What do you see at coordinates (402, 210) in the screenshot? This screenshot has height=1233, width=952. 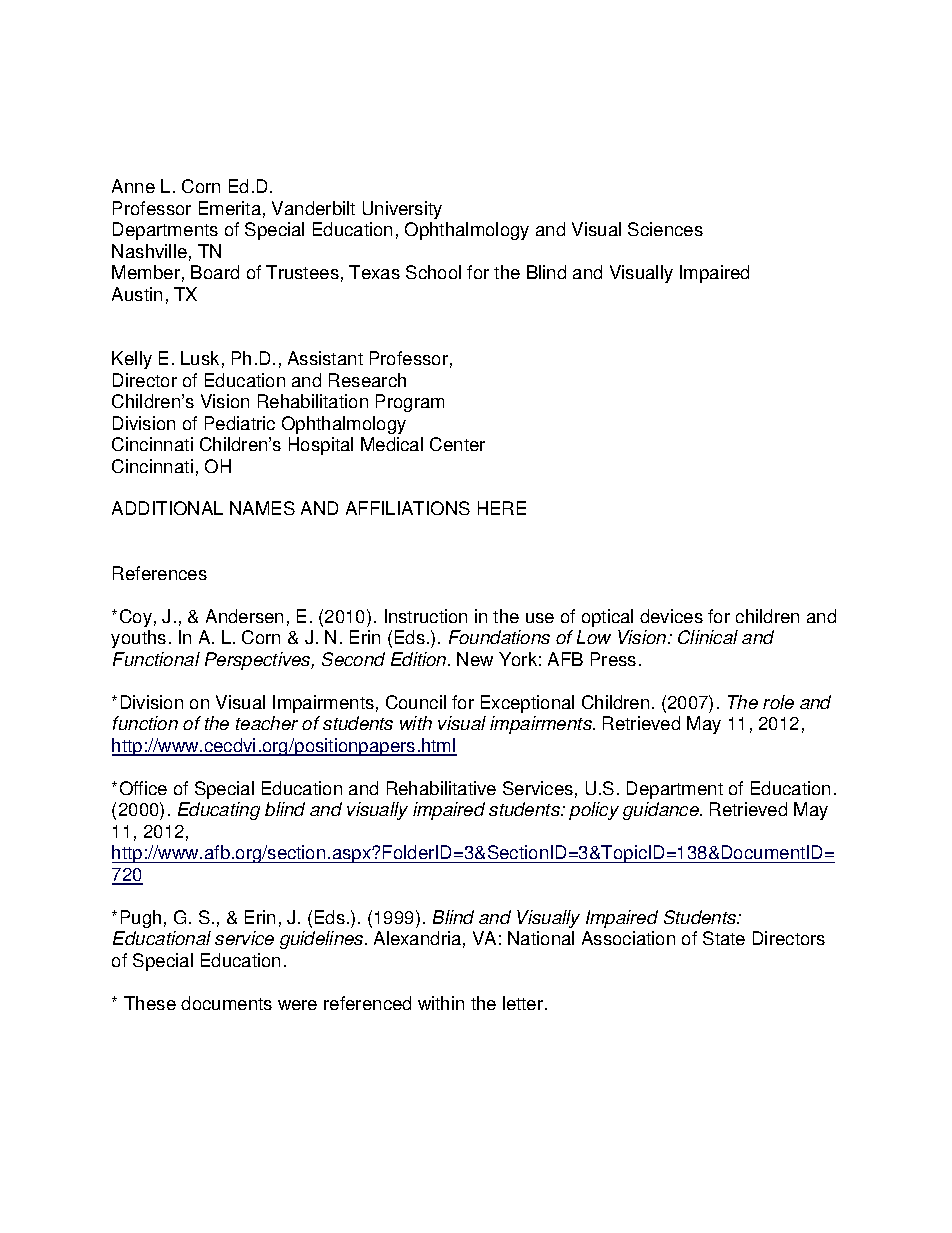 I see `University` at bounding box center [402, 210].
